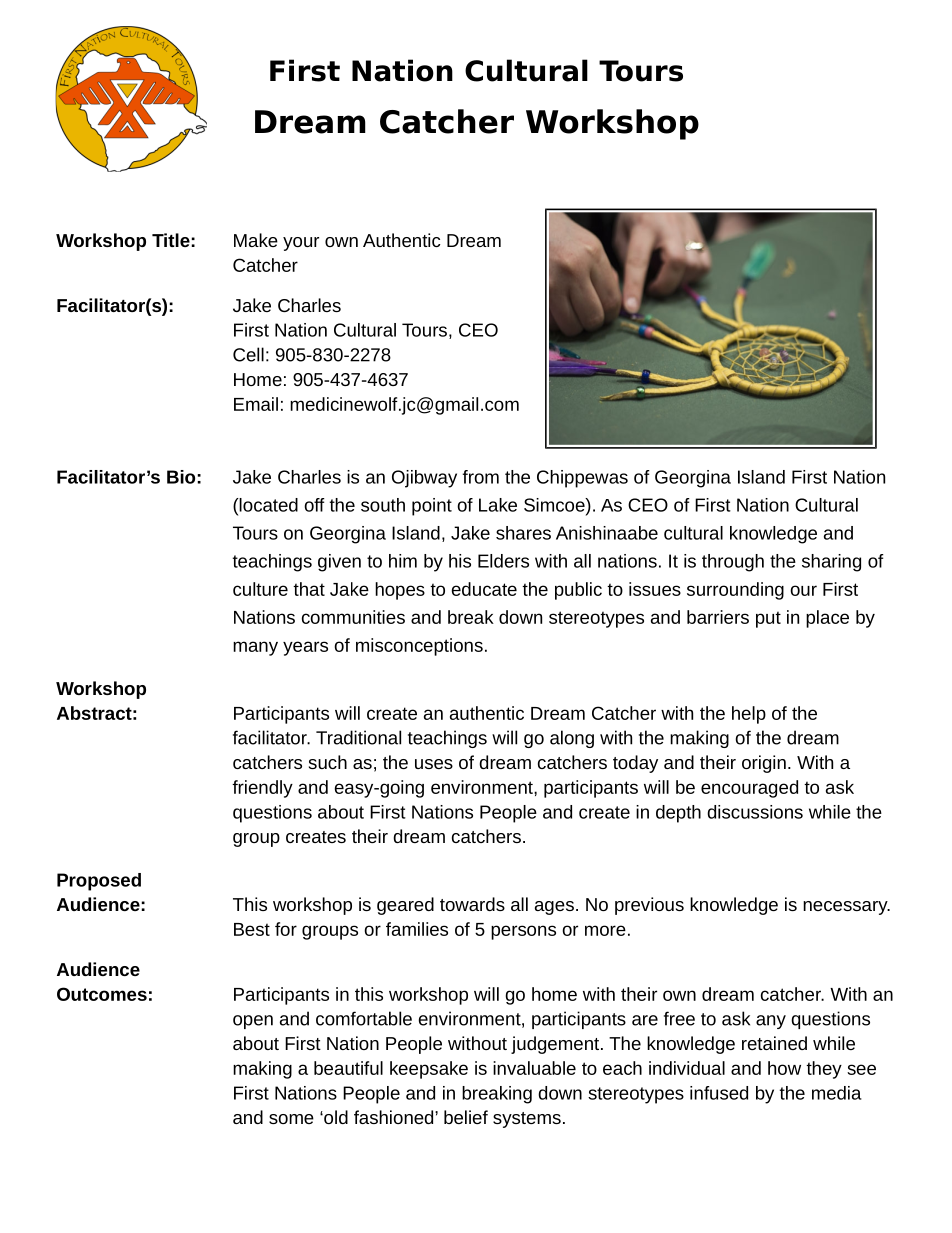 Image resolution: width=952 pixels, height=1233 pixels. Describe the element at coordinates (262, 789) in the image. I see `friendly` at that location.
